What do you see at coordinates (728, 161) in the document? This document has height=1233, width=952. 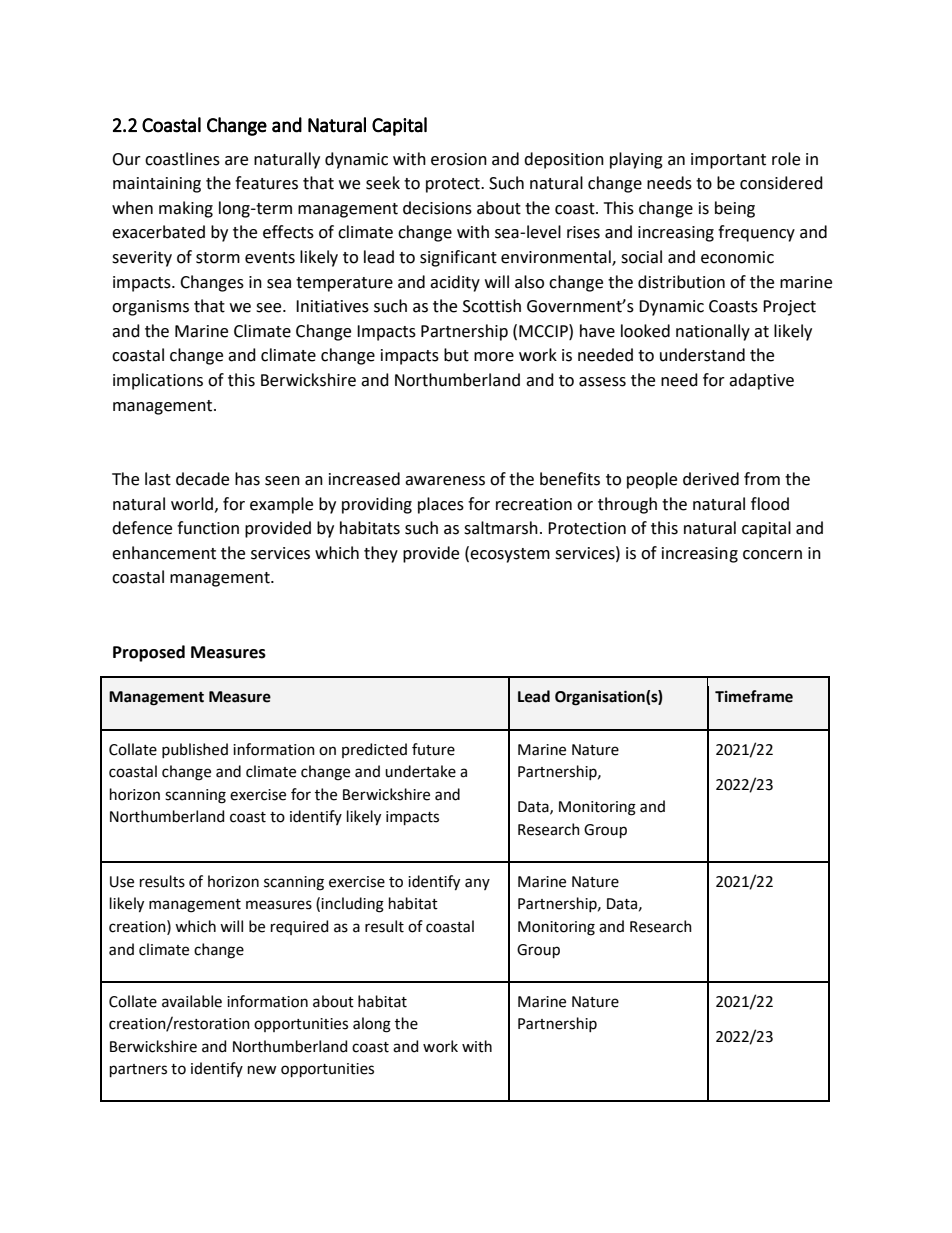 I see `important` at bounding box center [728, 161].
